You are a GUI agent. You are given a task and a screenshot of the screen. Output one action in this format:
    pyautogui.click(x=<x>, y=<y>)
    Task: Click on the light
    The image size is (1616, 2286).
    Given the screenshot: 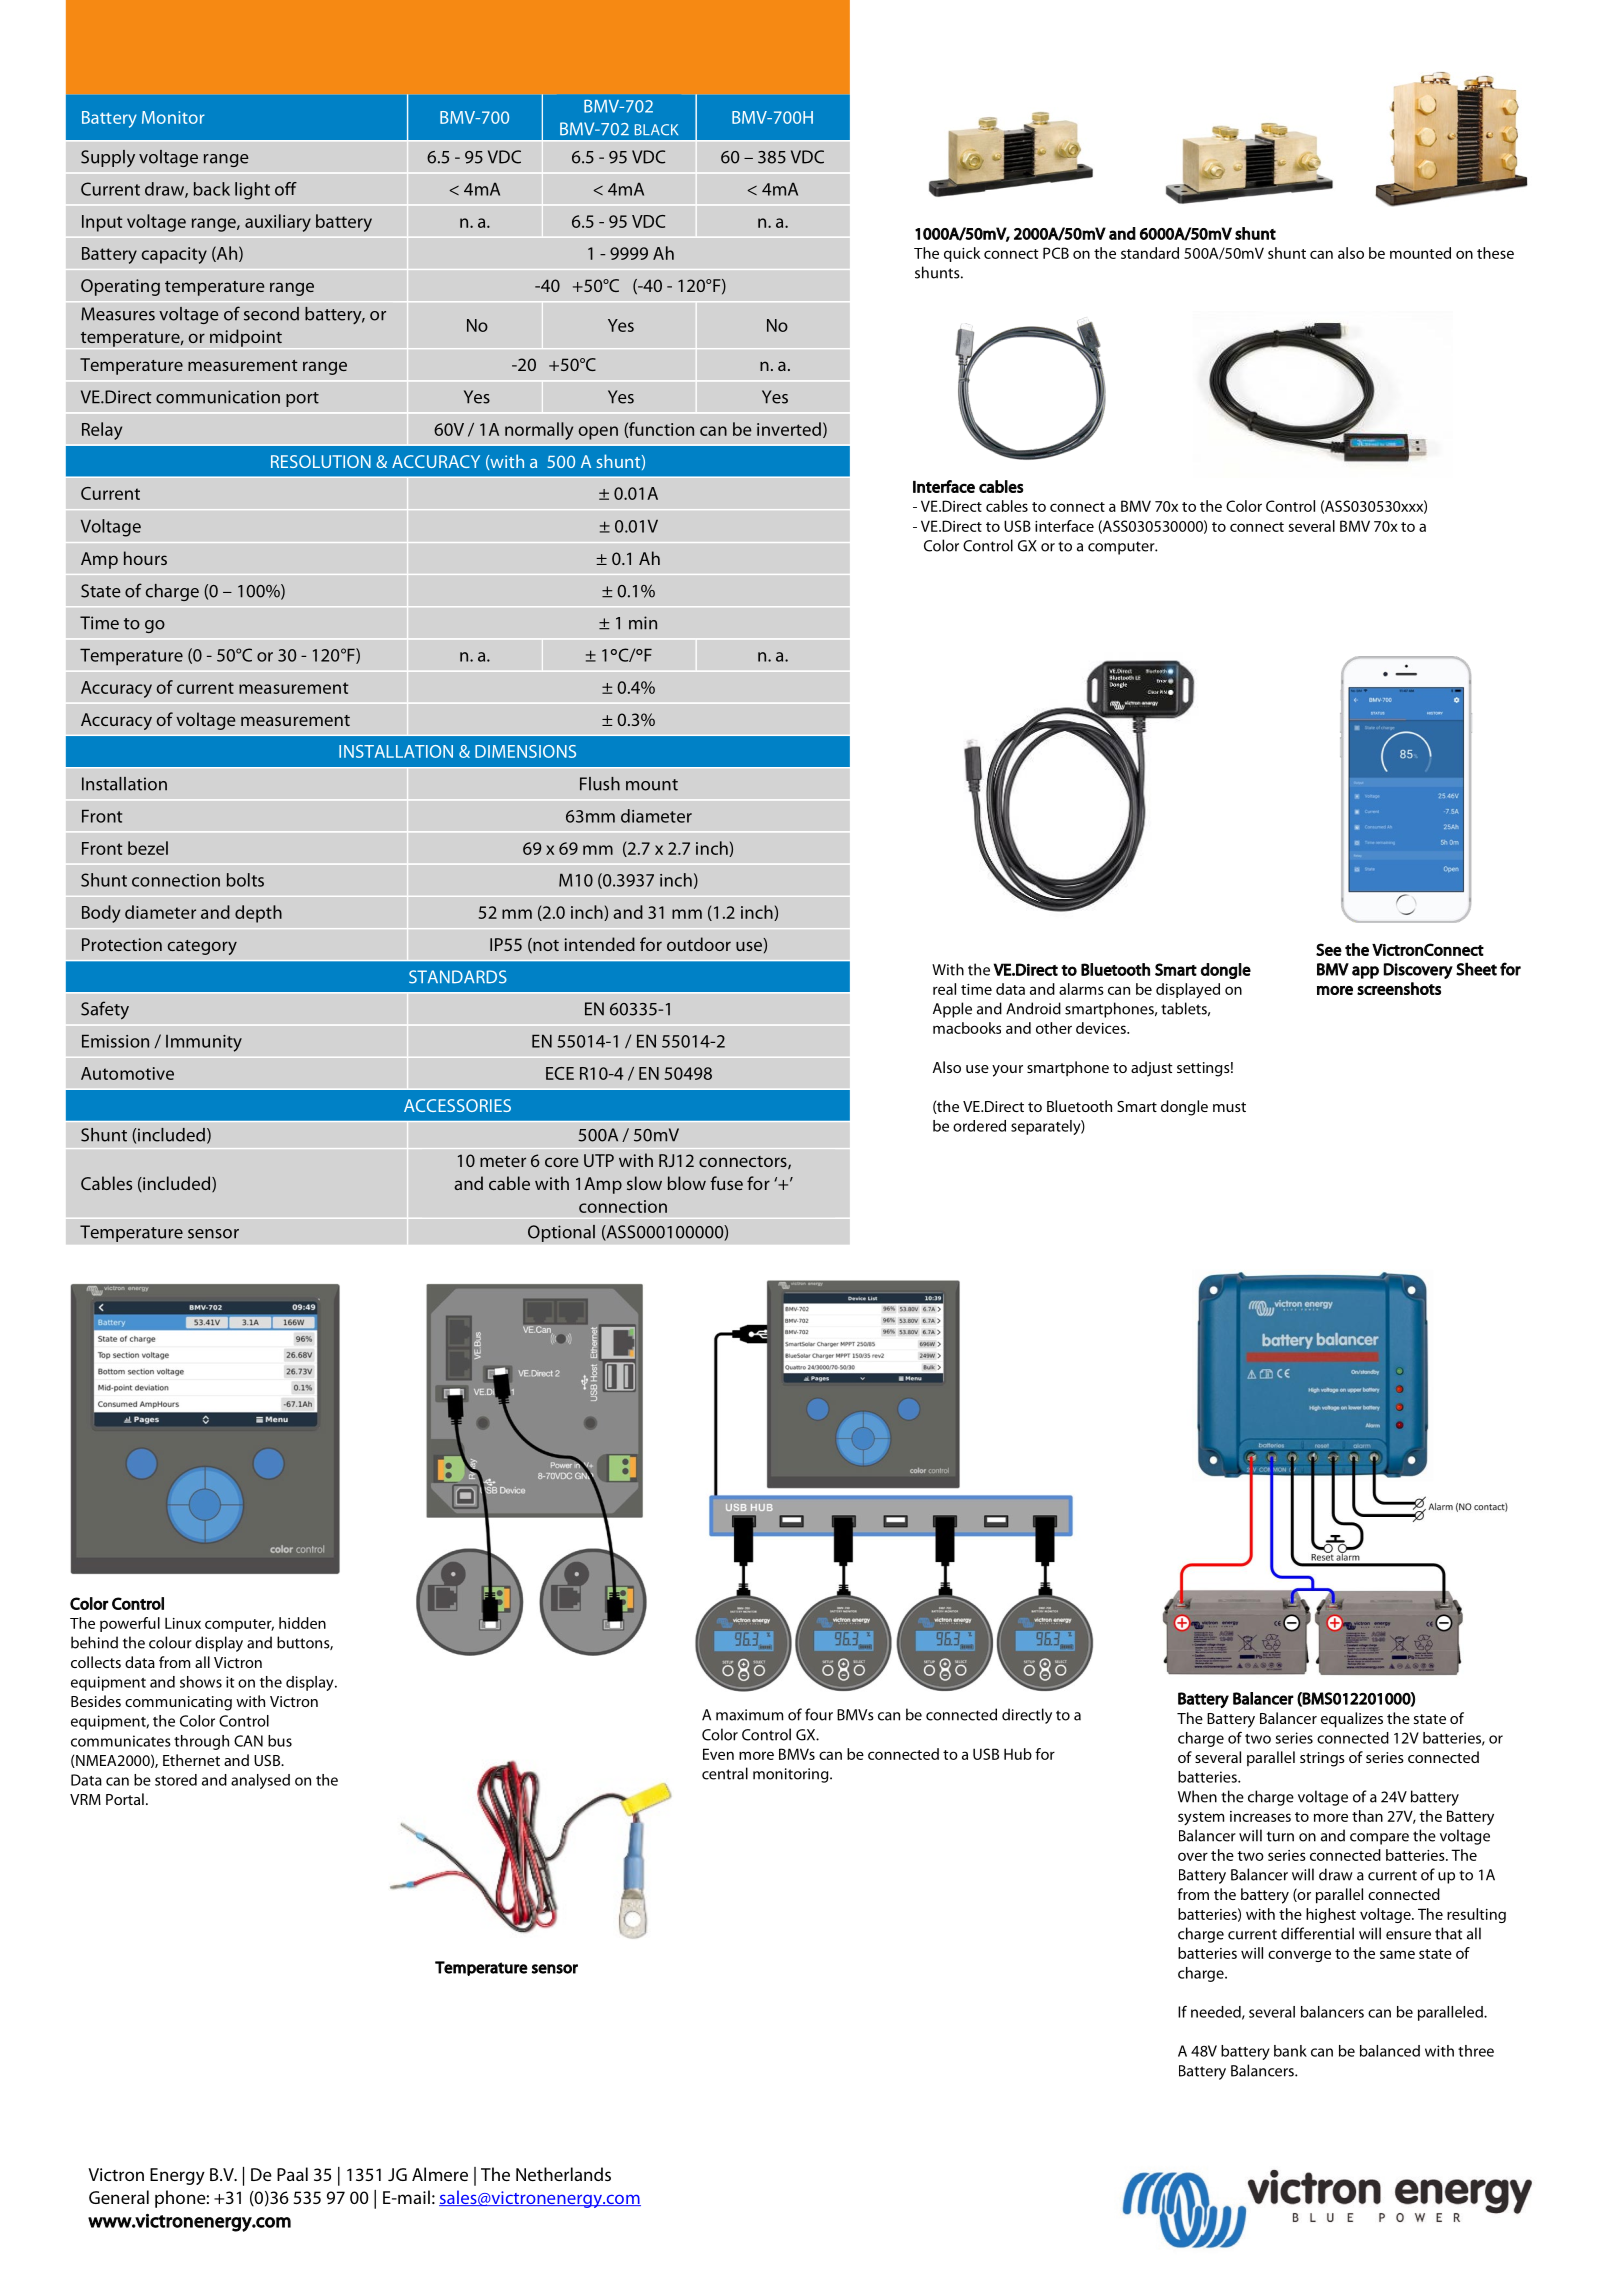 What is the action you would take?
    pyautogui.click(x=252, y=191)
